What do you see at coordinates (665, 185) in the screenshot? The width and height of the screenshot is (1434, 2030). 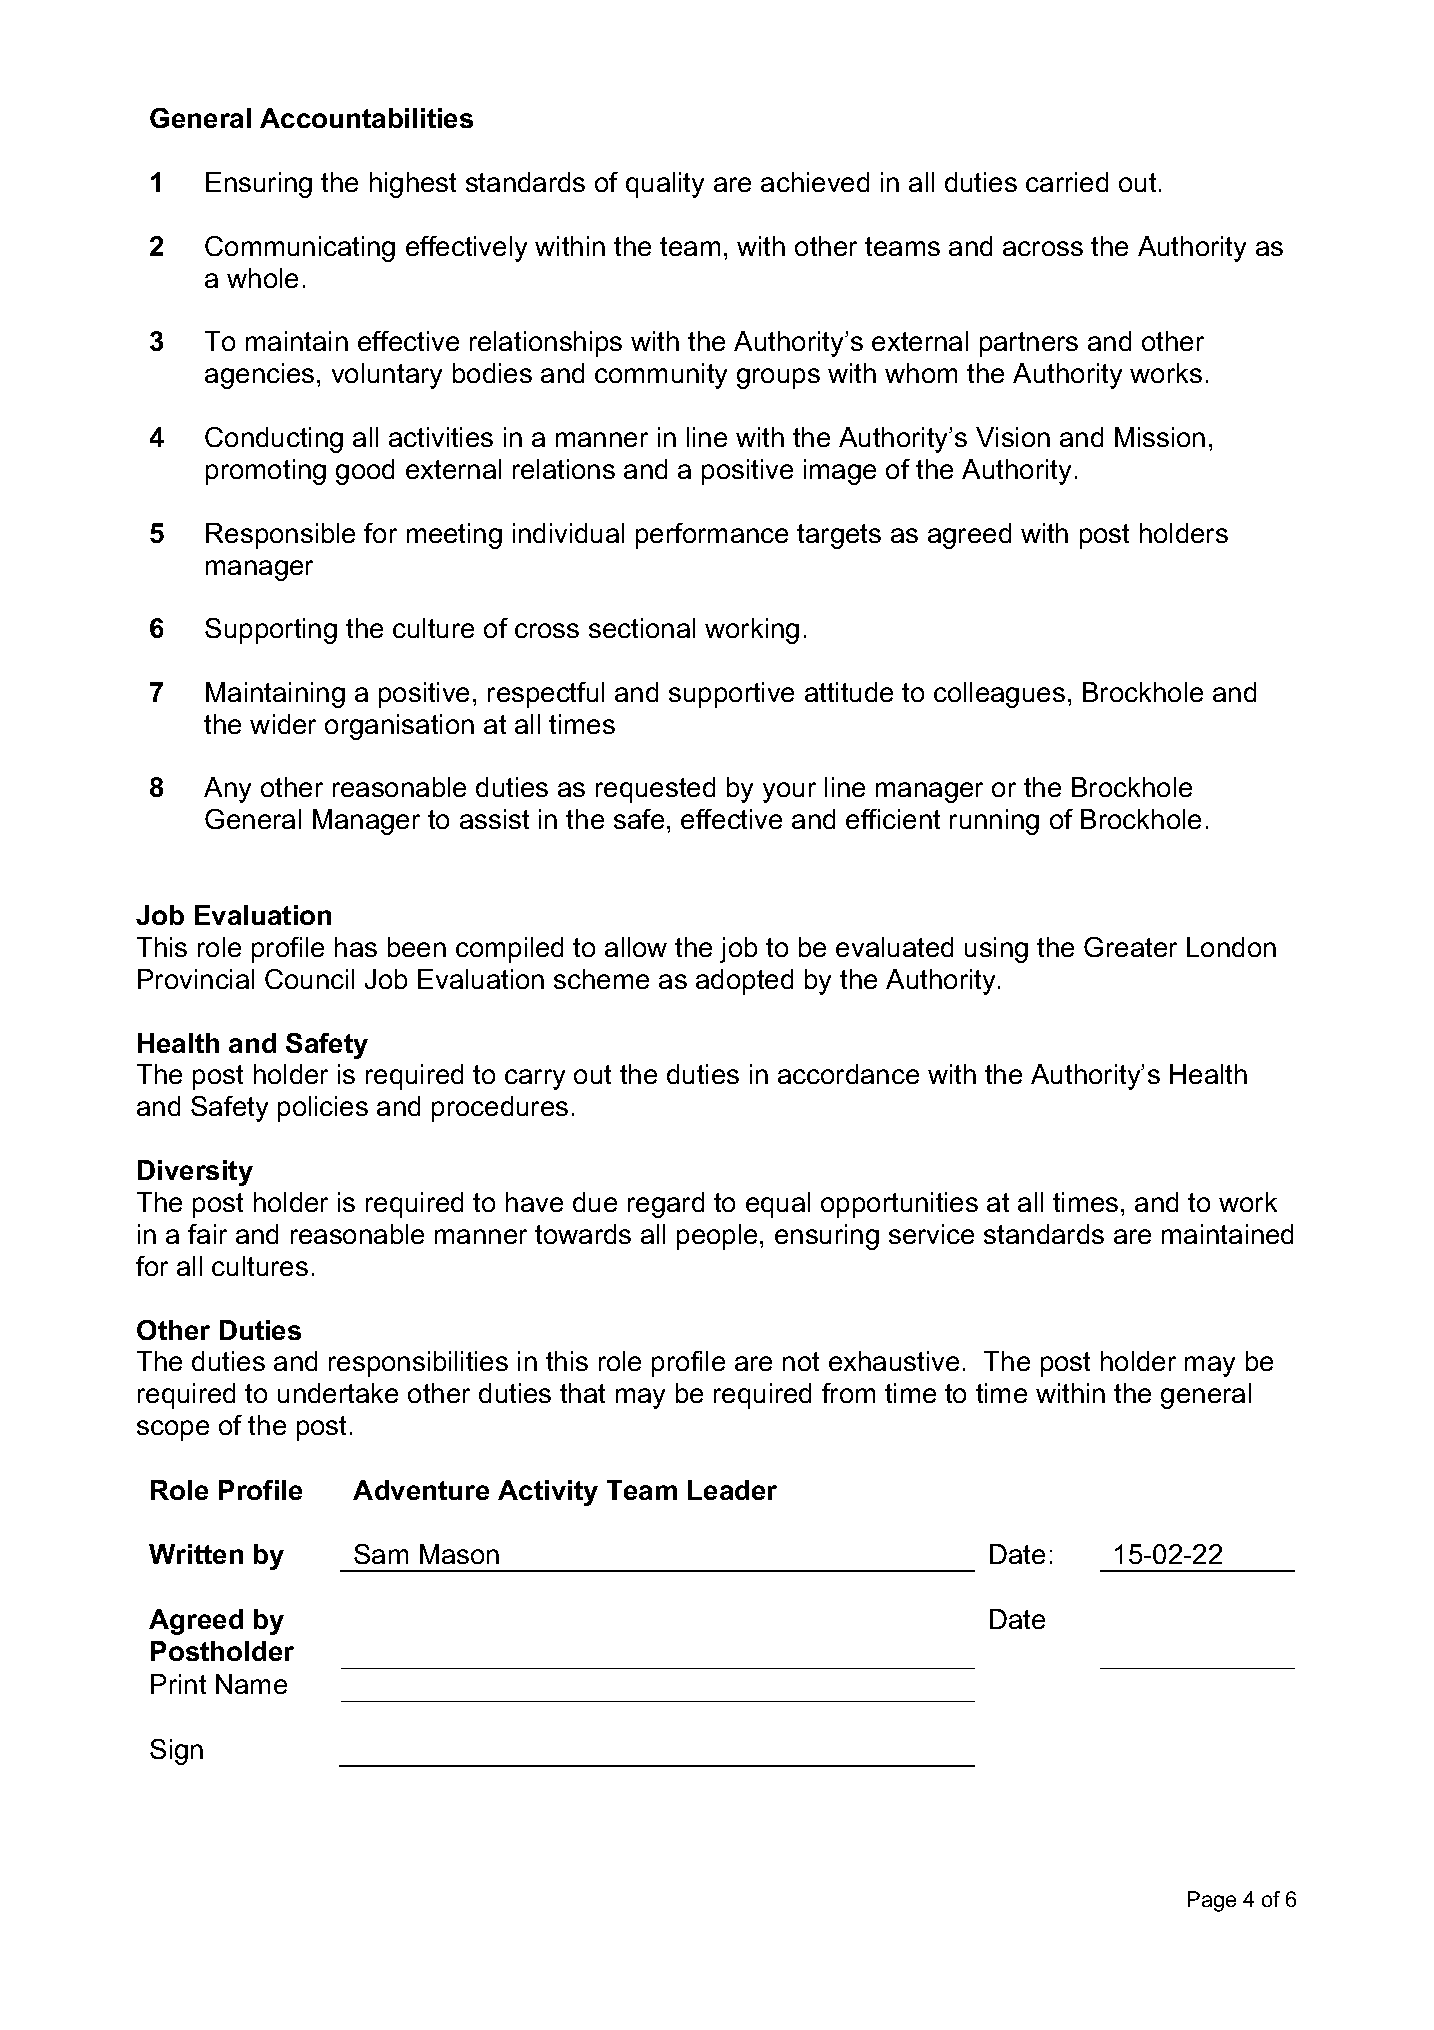 I see `quality` at bounding box center [665, 185].
